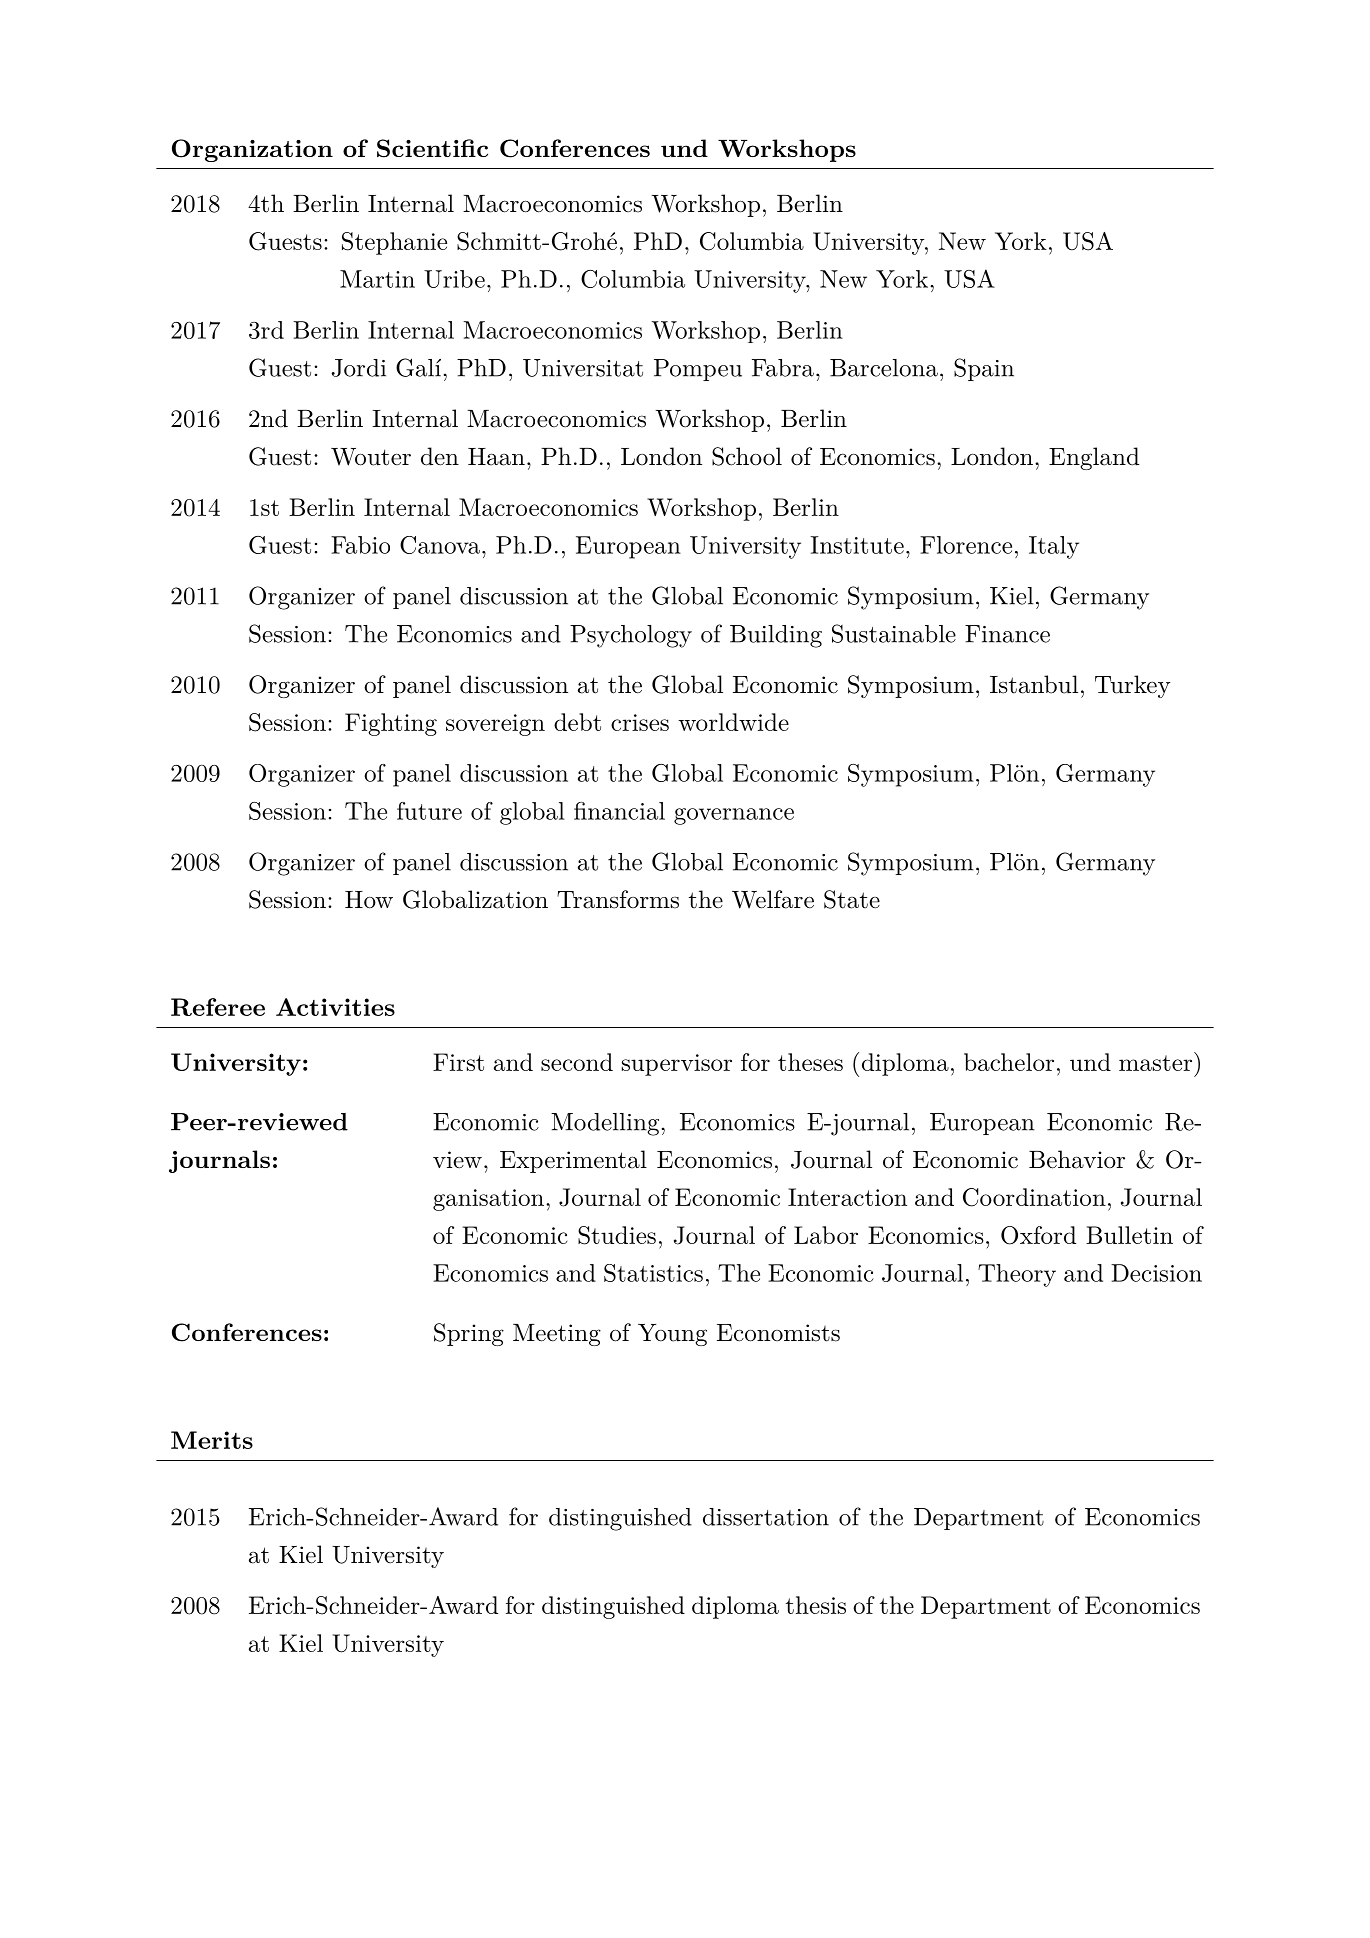 This screenshot has height=1938, width=1370. Describe the element at coordinates (360, 545) in the screenshot. I see `Fabio` at that location.
